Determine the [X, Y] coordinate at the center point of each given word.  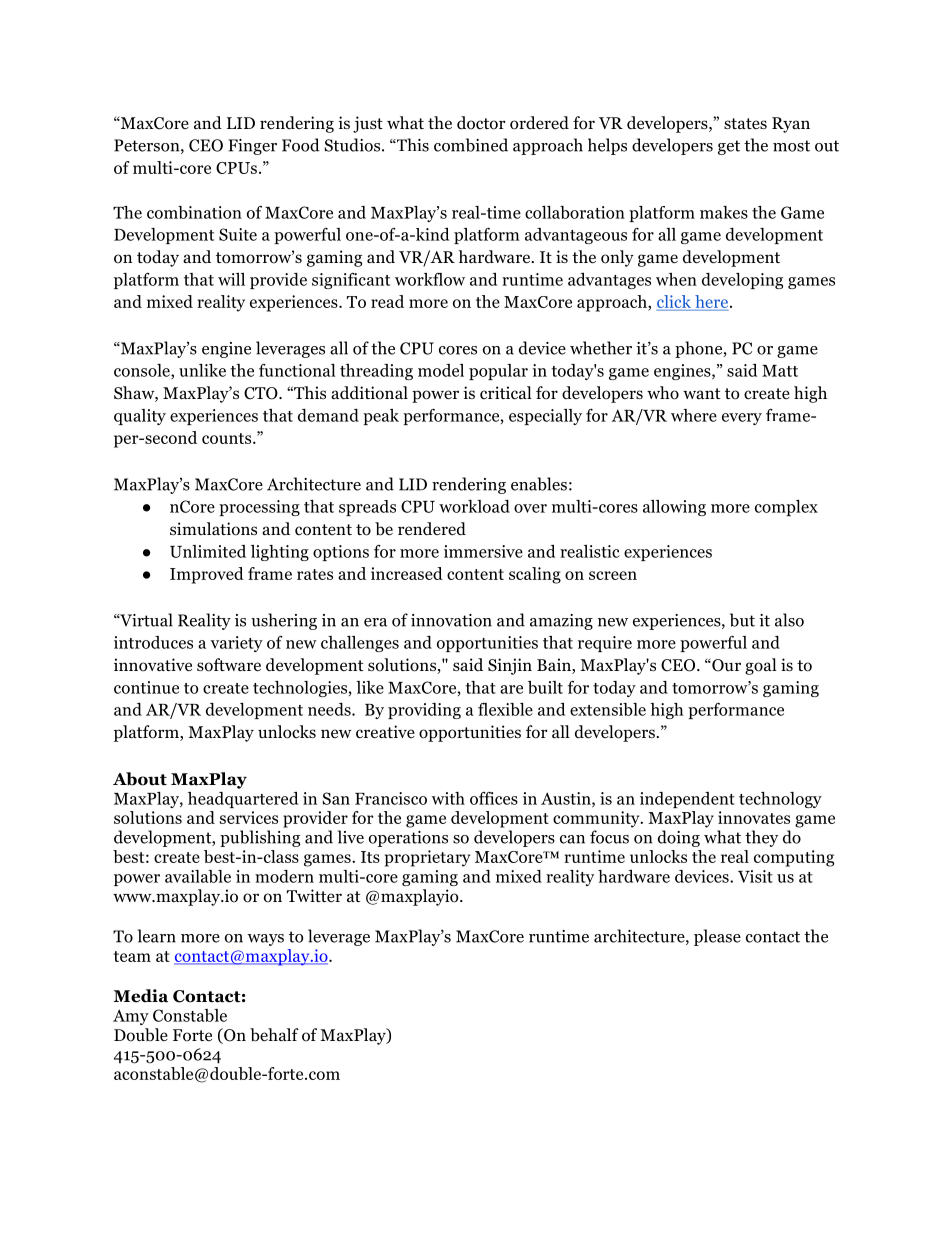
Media [141, 996]
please [717, 937]
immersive [483, 551]
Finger [252, 147]
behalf [274, 1035]
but [742, 620]
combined [471, 145]
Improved [207, 575]
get [729, 147]
